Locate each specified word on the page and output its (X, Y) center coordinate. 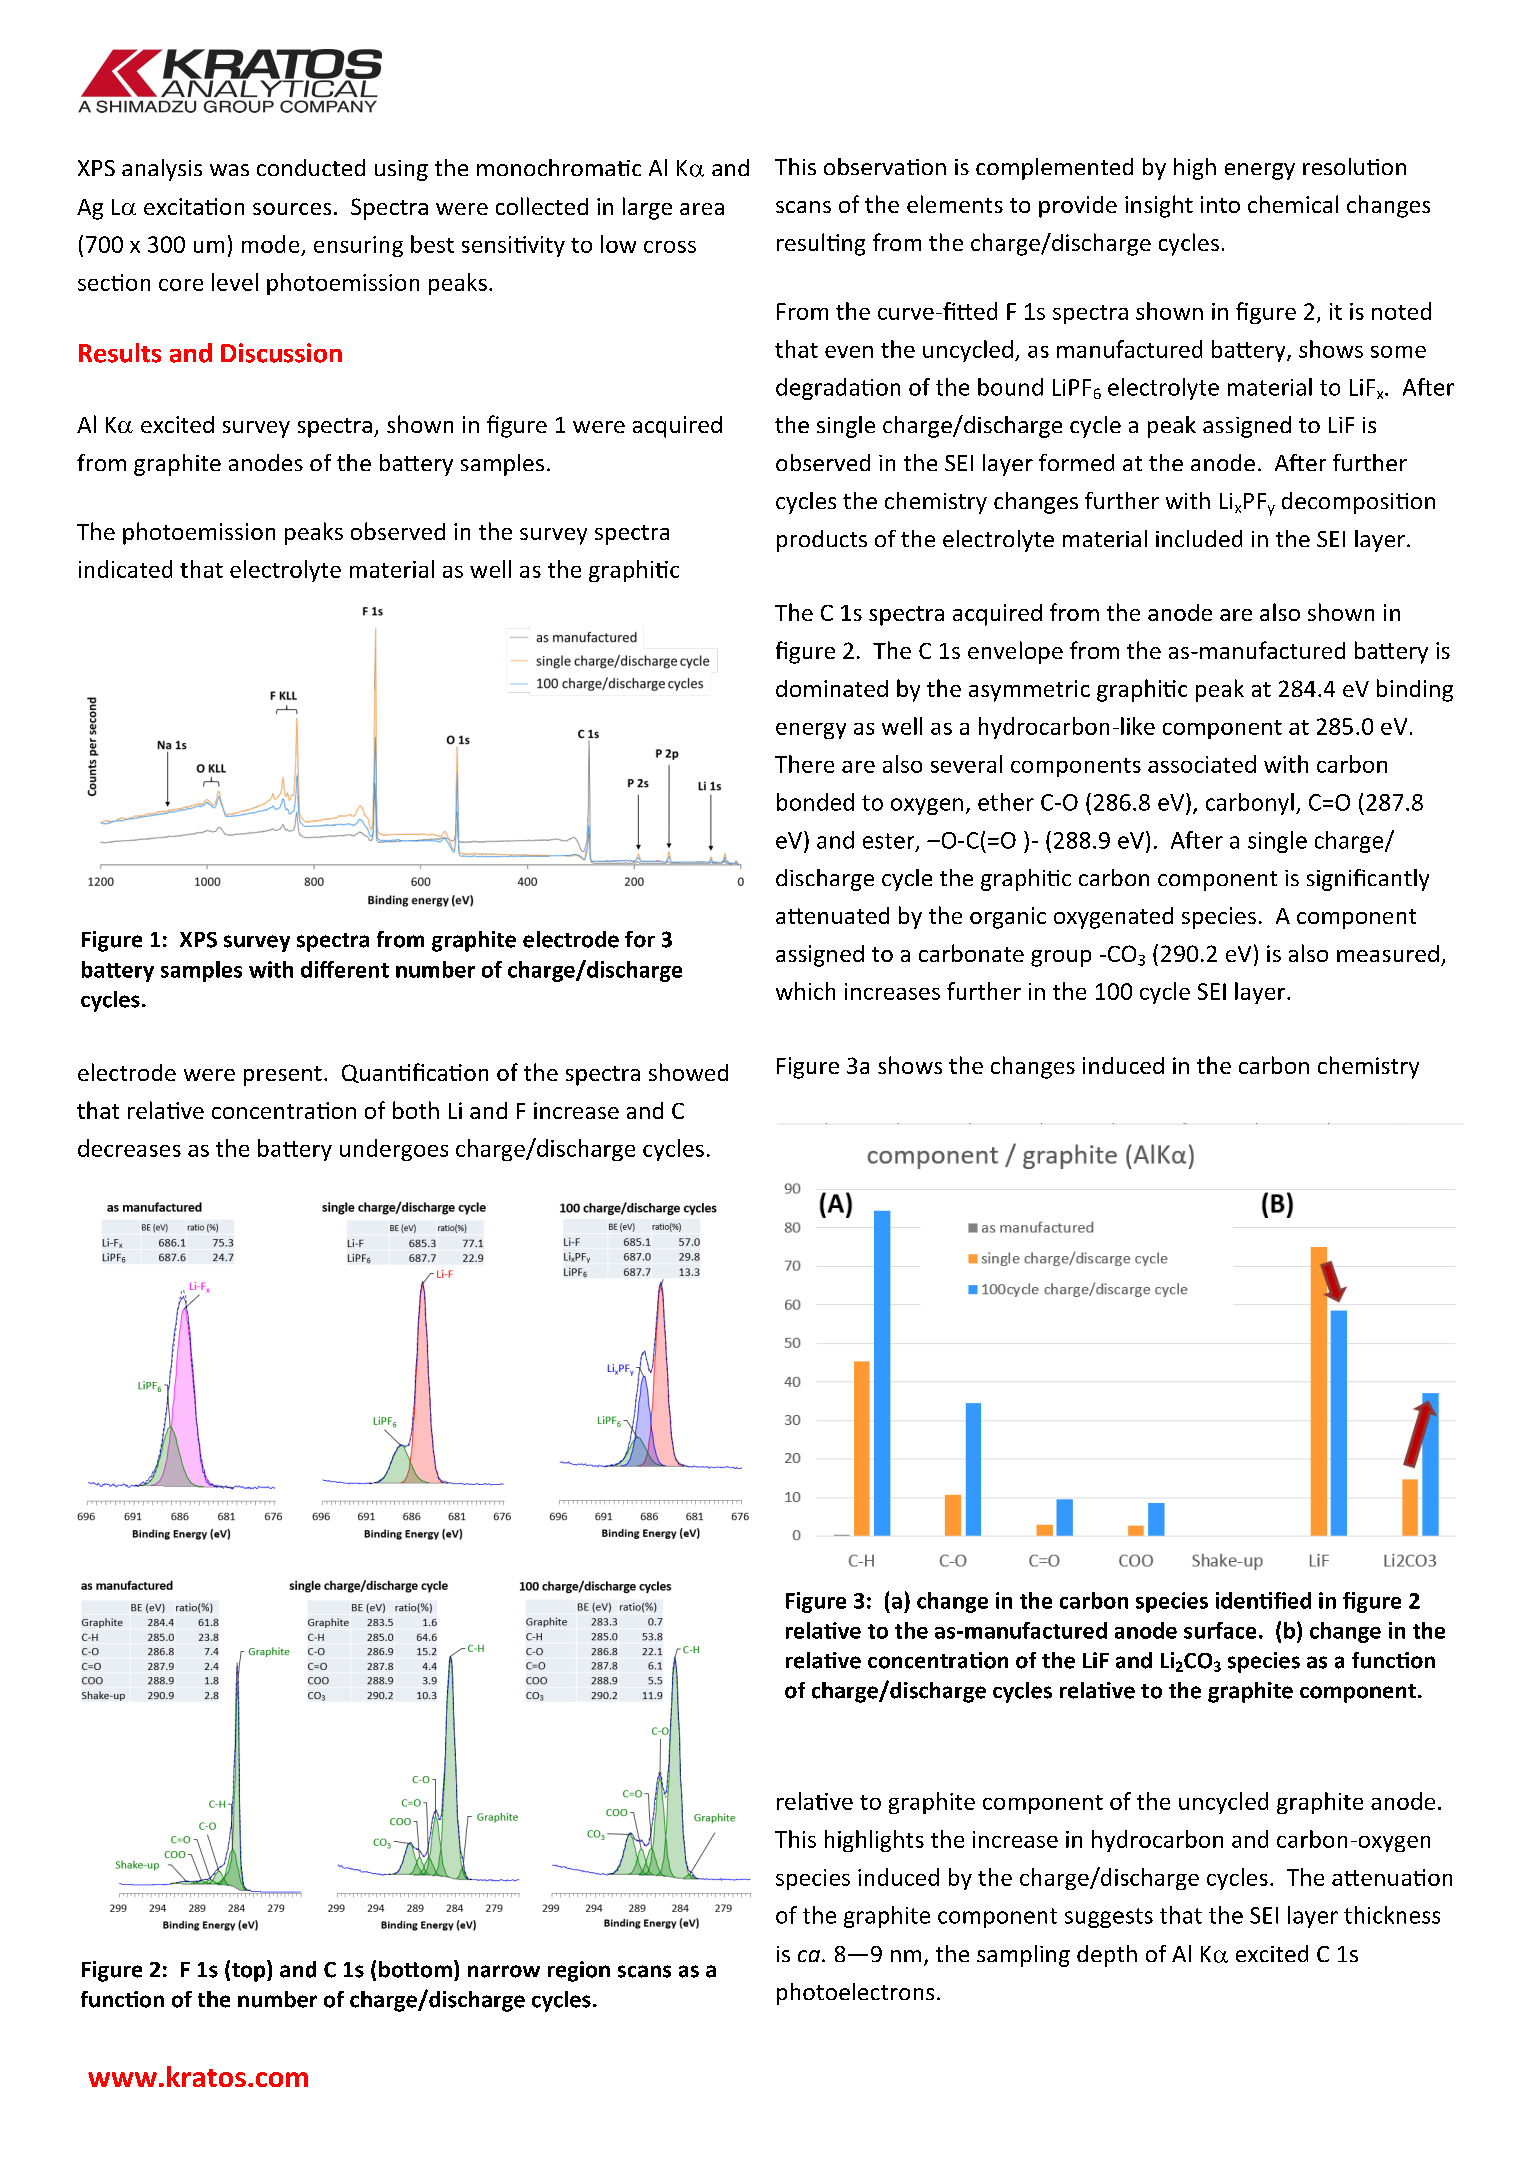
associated (1202, 764)
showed (688, 1072)
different (345, 969)
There (804, 764)
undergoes (394, 1150)
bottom (415, 1969)
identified (1263, 1600)
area (702, 209)
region (579, 1971)
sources (292, 209)
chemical (1293, 204)
